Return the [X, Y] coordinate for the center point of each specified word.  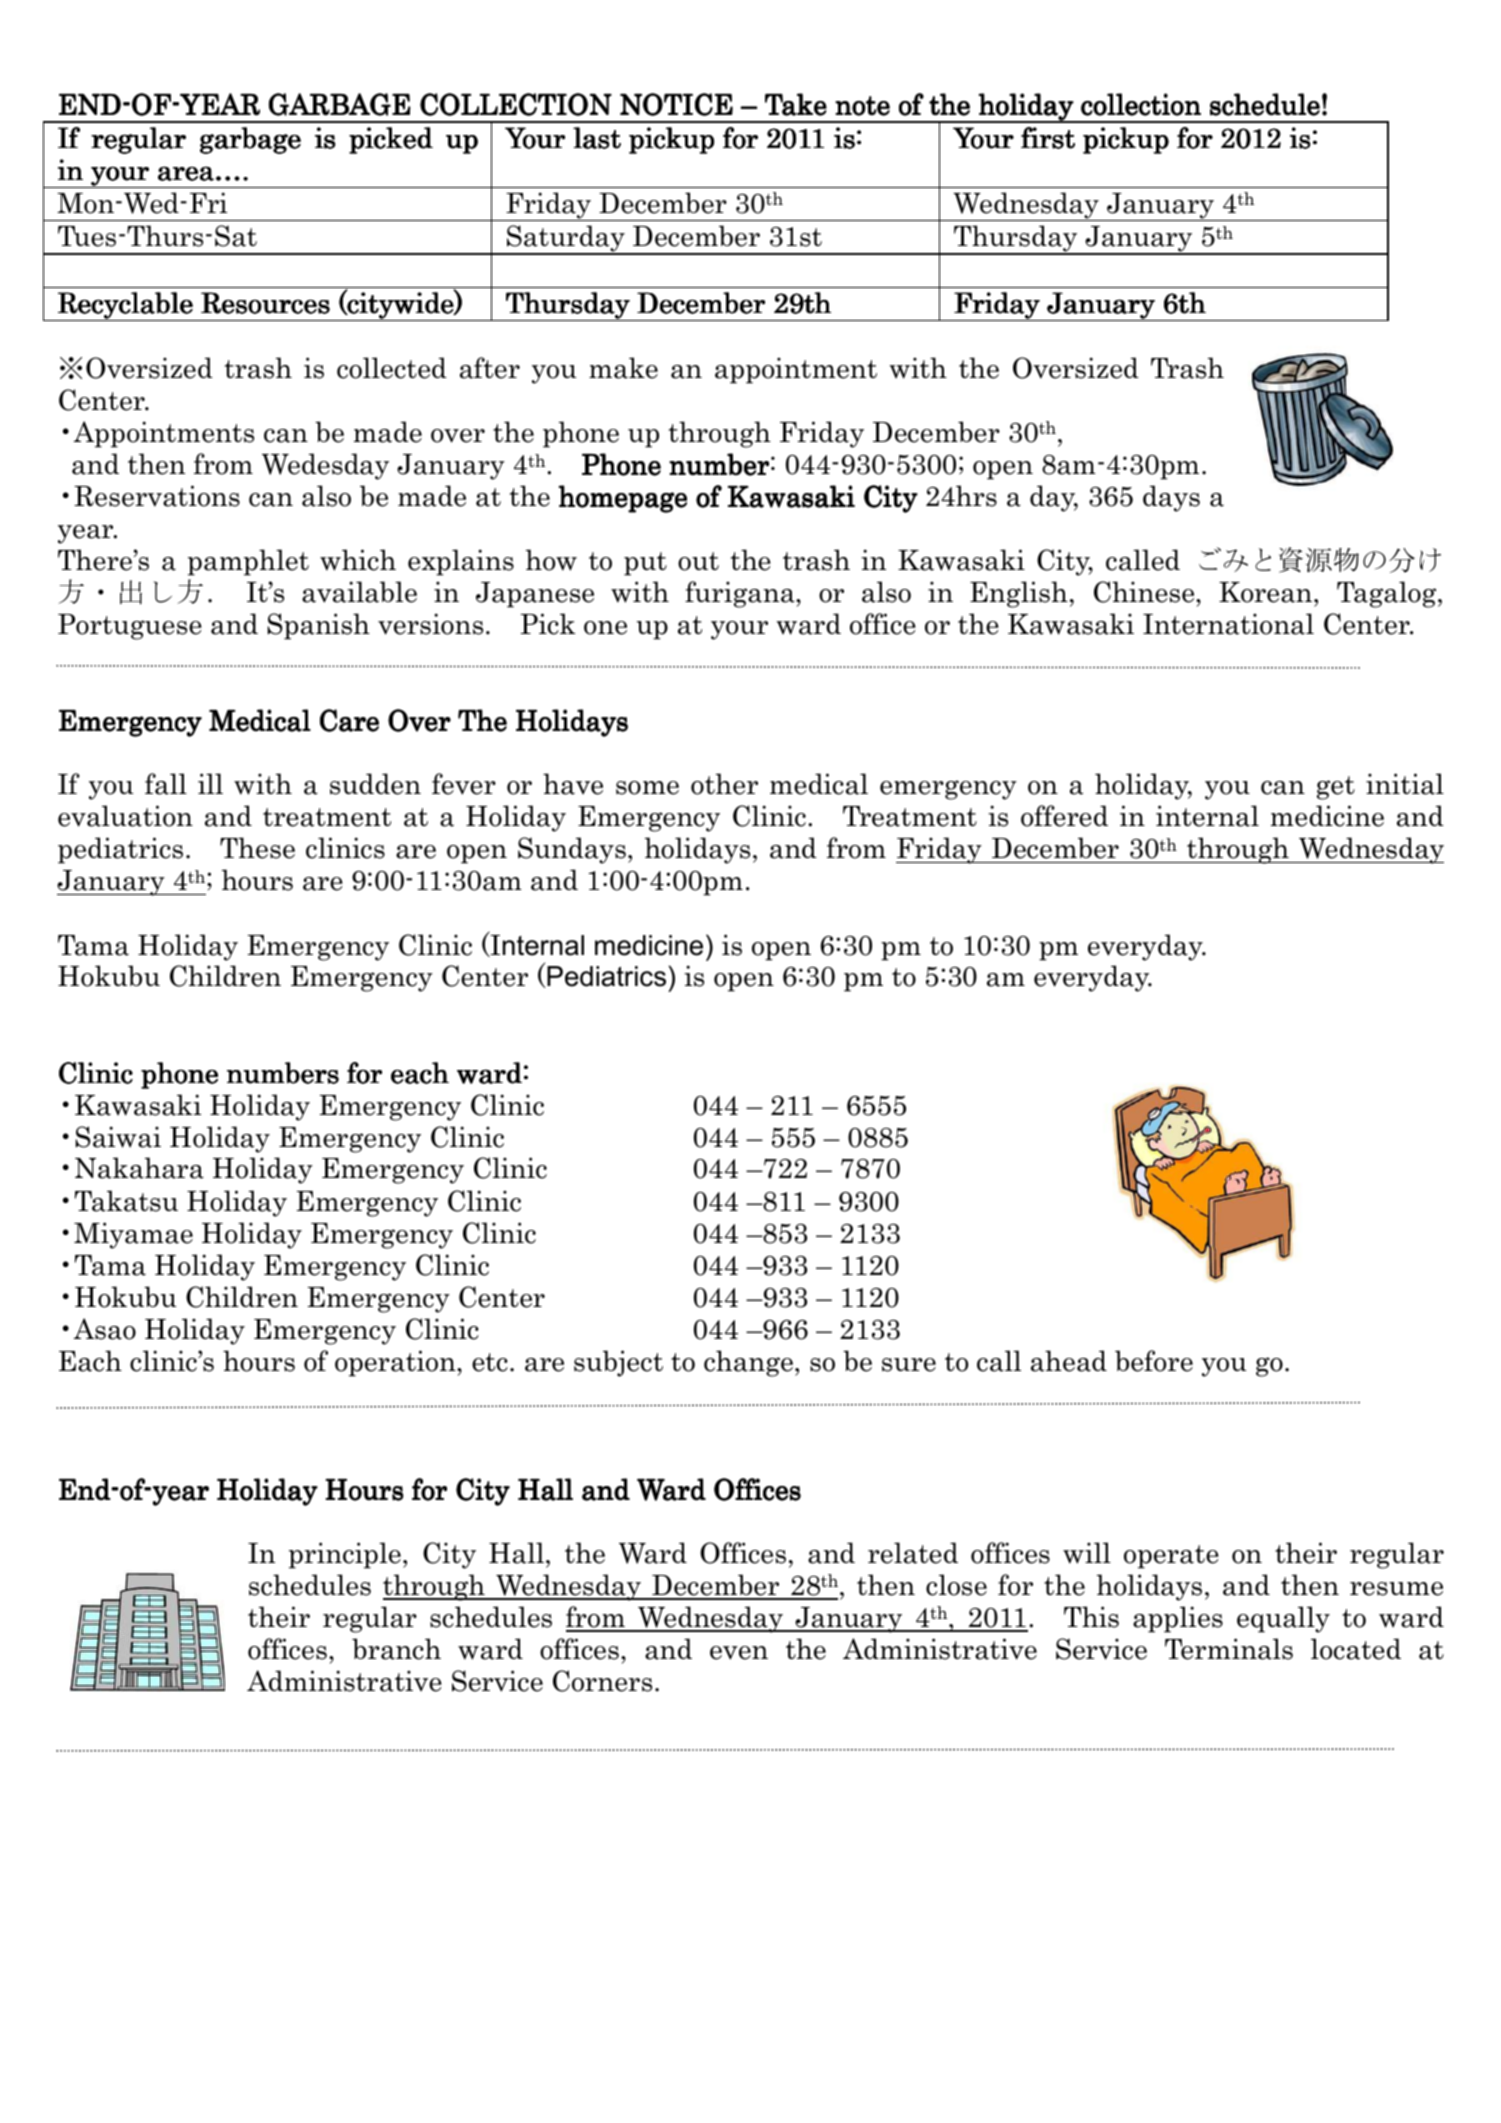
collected [392, 368]
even [739, 1653]
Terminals [1229, 1649]
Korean [1267, 592]
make [623, 368]
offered [1064, 816]
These [257, 848]
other [724, 784]
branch [396, 1649]
